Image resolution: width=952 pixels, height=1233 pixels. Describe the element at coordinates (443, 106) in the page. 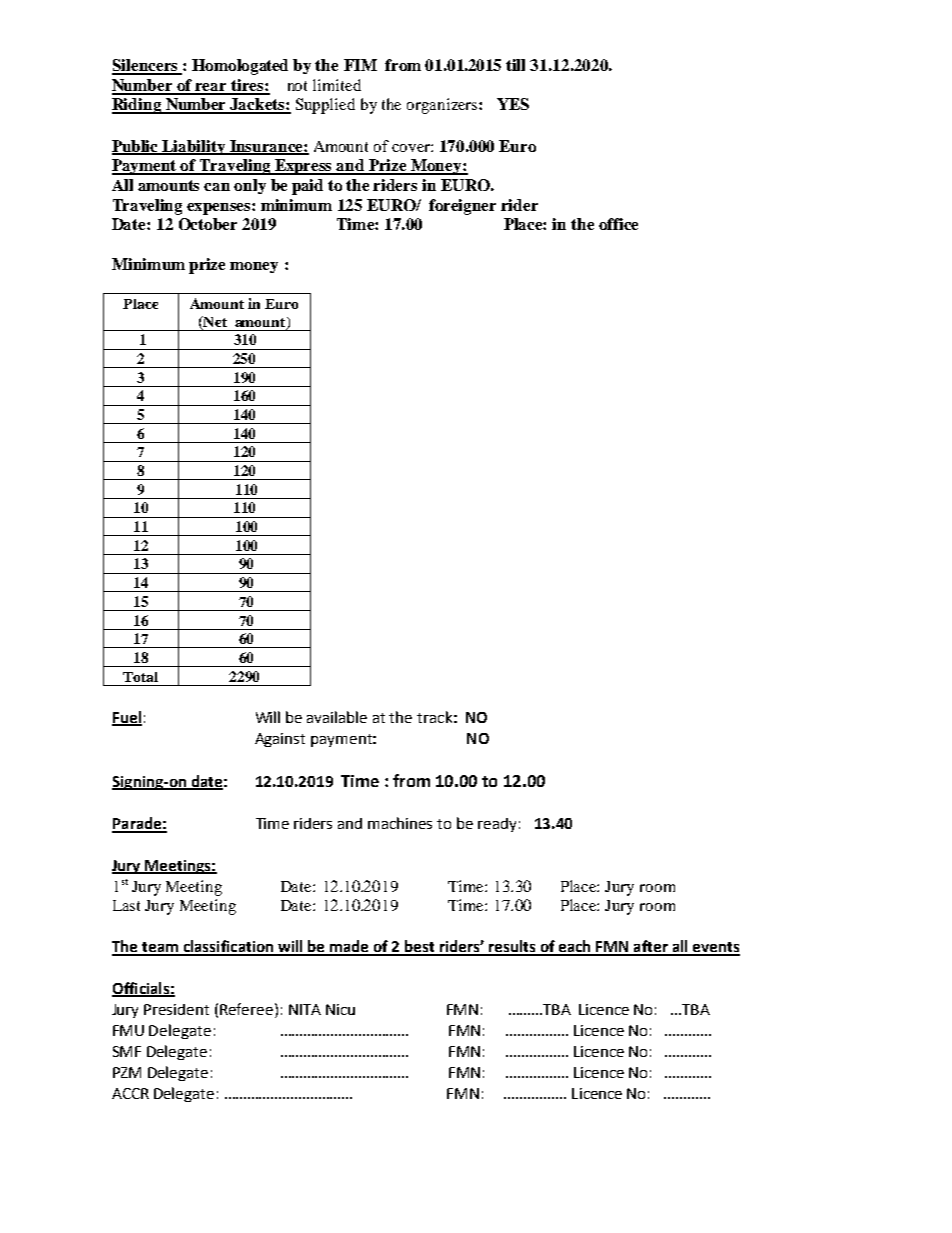

I see `organizers` at that location.
